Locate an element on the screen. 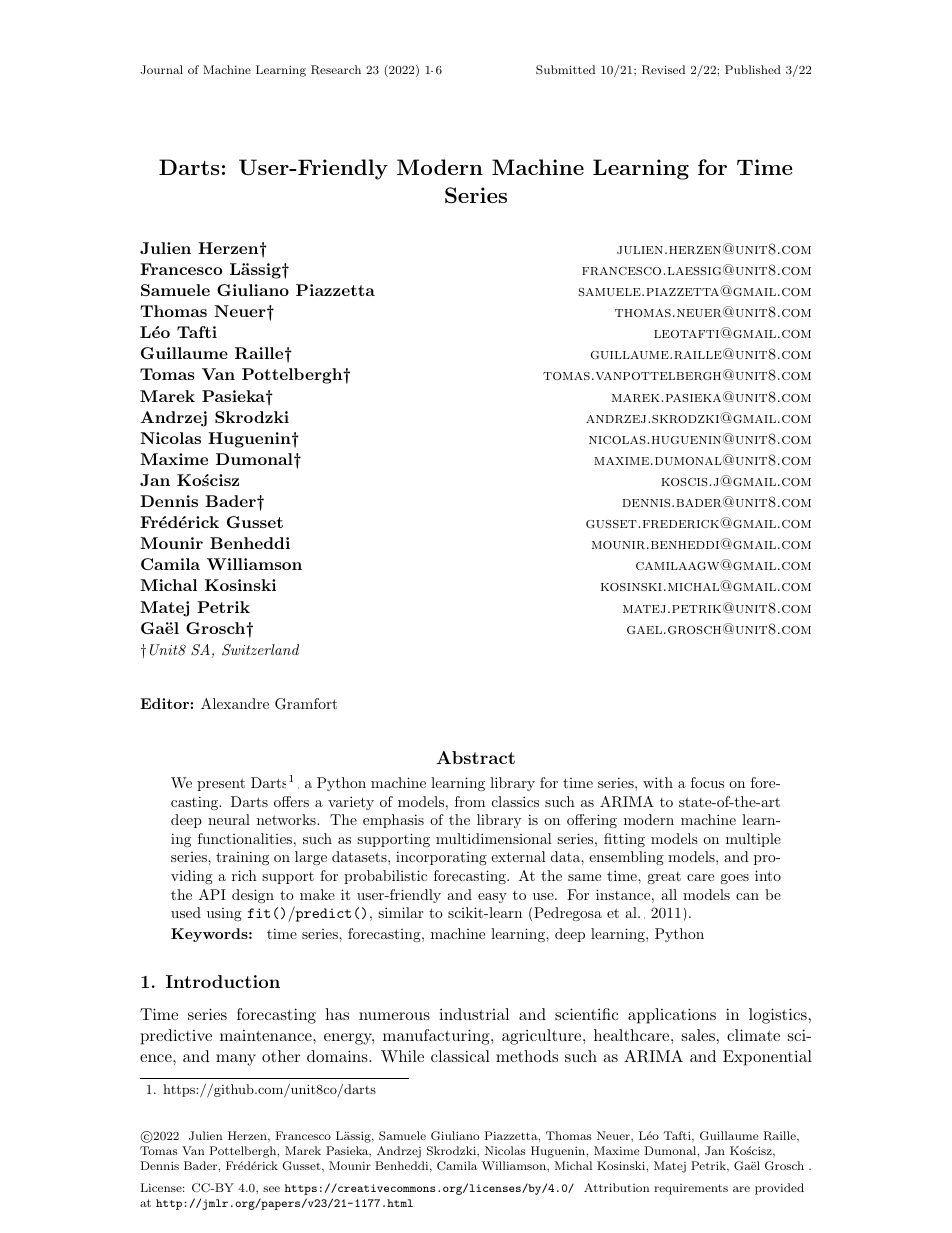  Journal is located at coordinates (161, 69).
